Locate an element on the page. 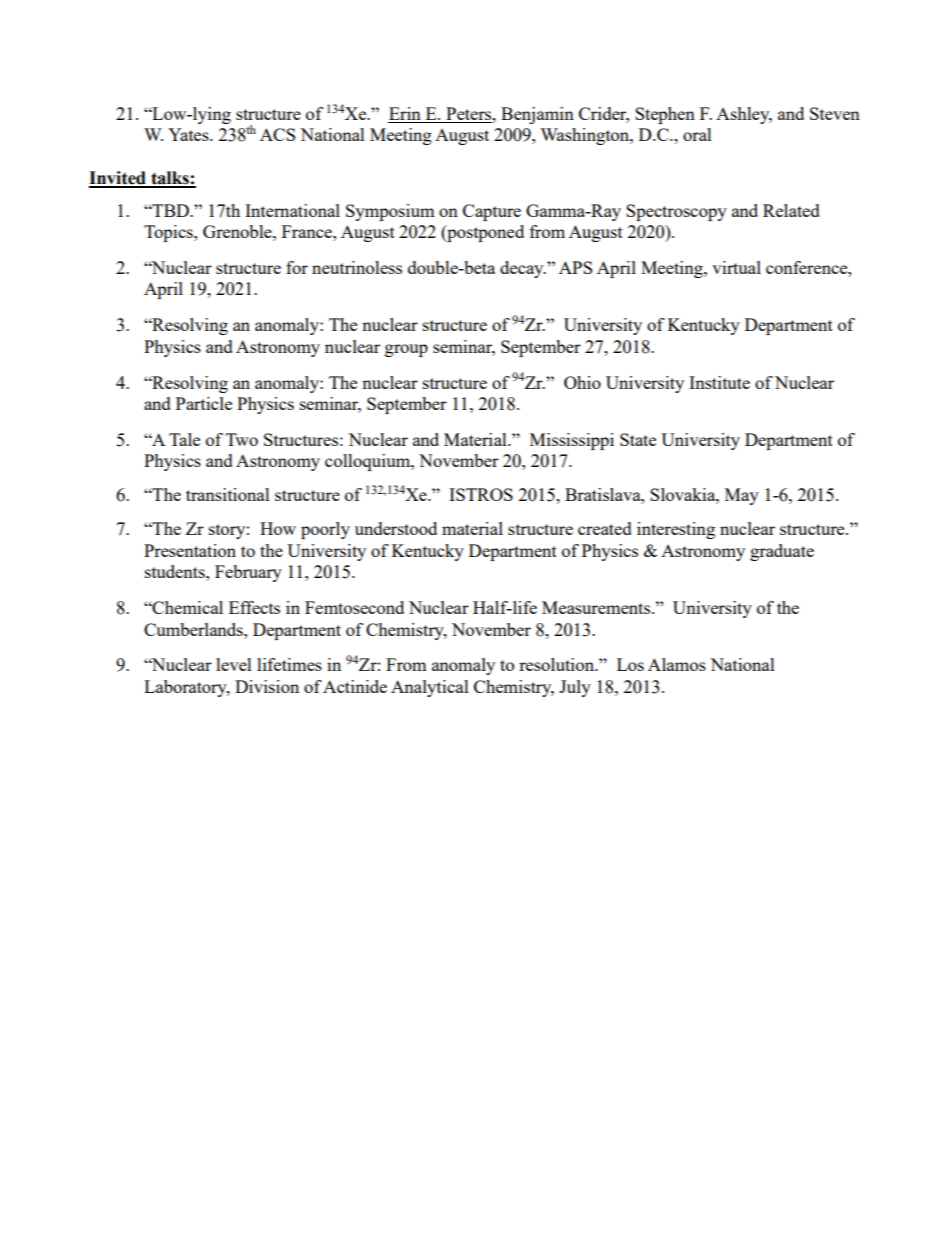  transitional is located at coordinates (228, 494).
